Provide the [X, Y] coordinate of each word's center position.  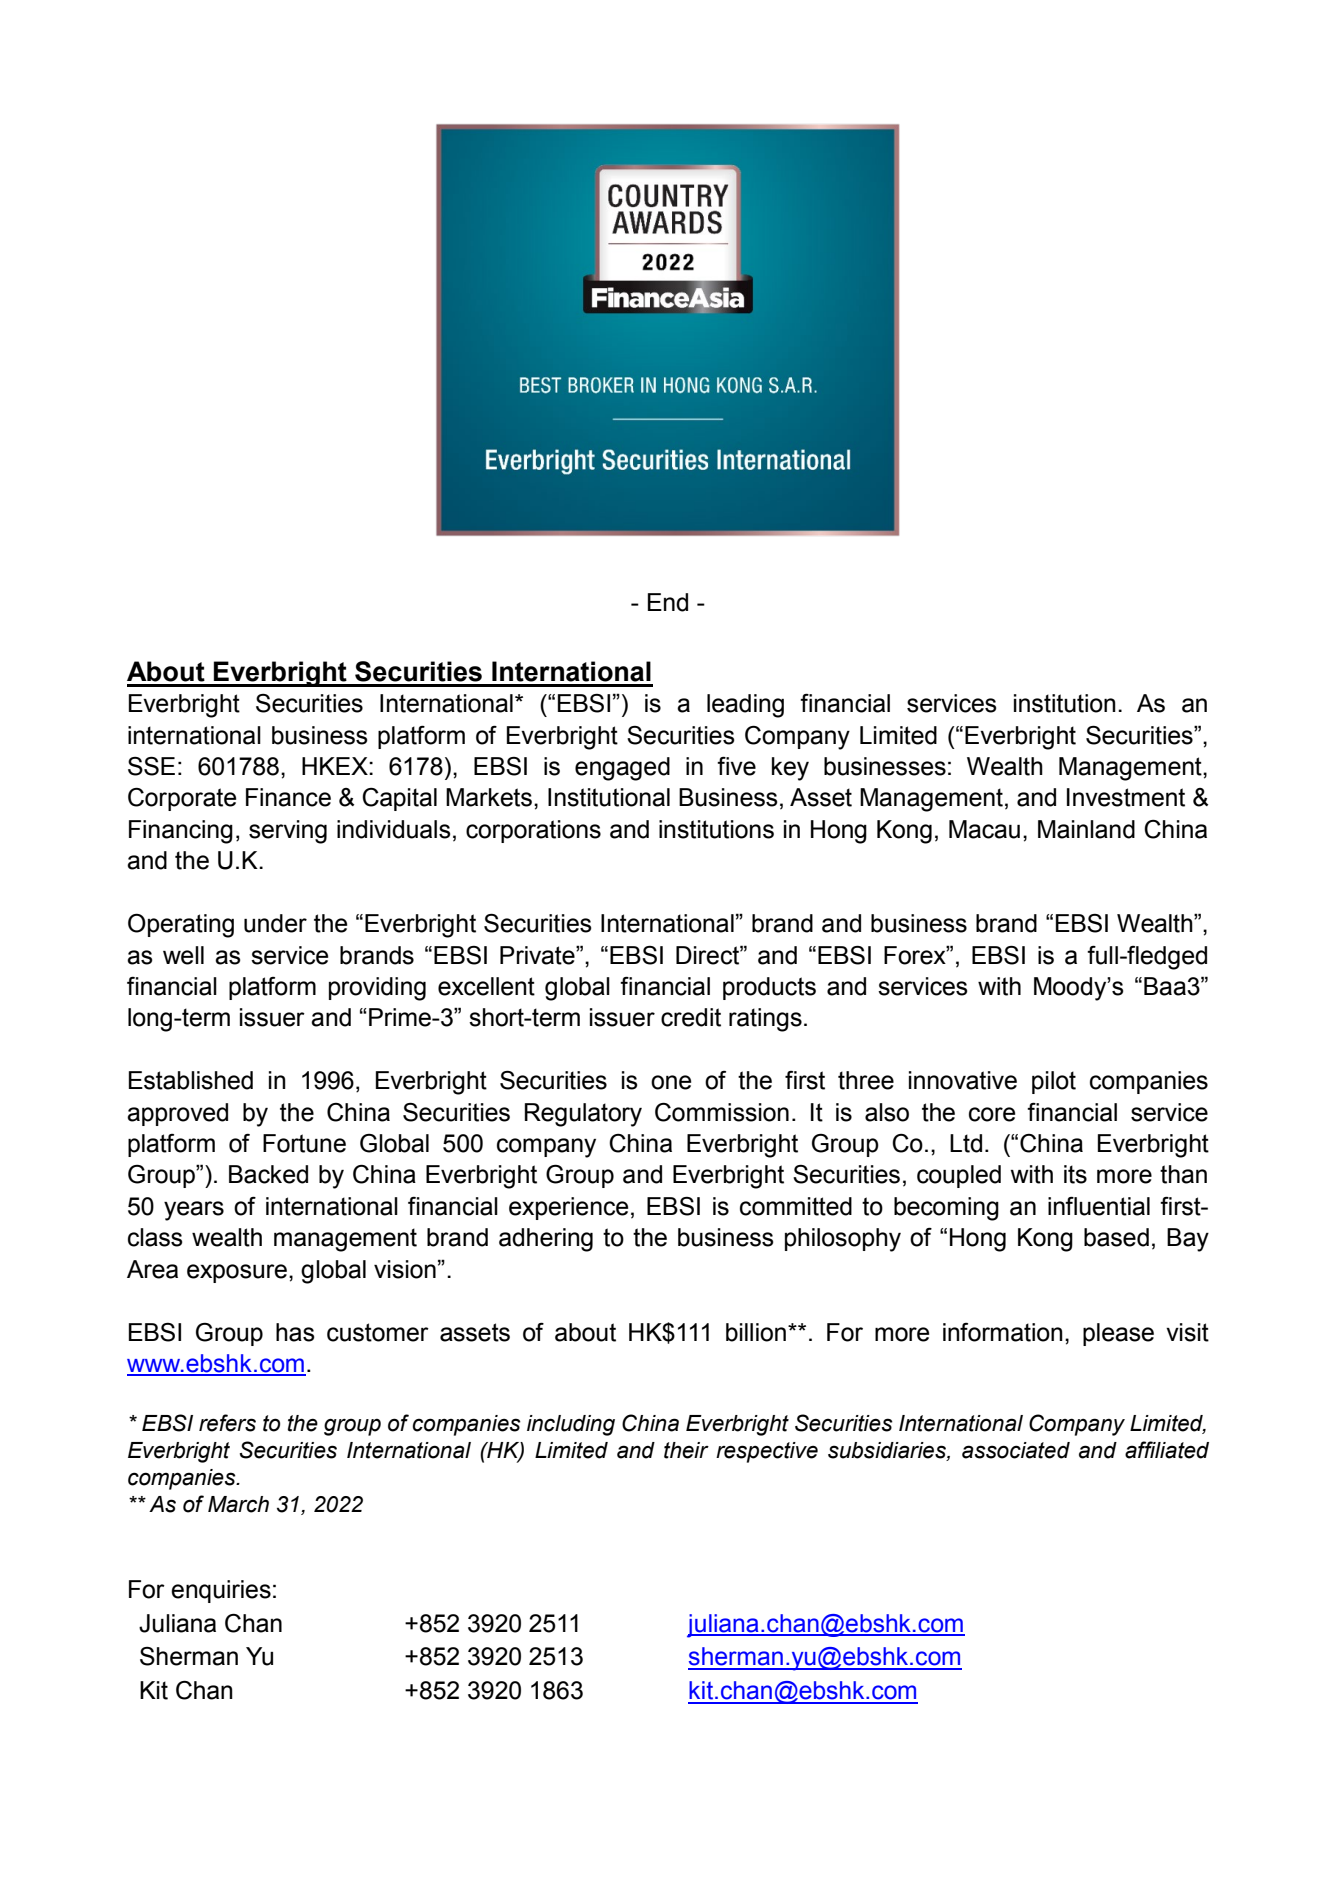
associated [1016, 1450]
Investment [1126, 797]
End [668, 602]
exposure [237, 1273]
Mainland [1086, 829]
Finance [288, 797]
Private [538, 955]
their [686, 1450]
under [275, 923]
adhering [546, 1240]
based [1116, 1237]
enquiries [221, 1591]
